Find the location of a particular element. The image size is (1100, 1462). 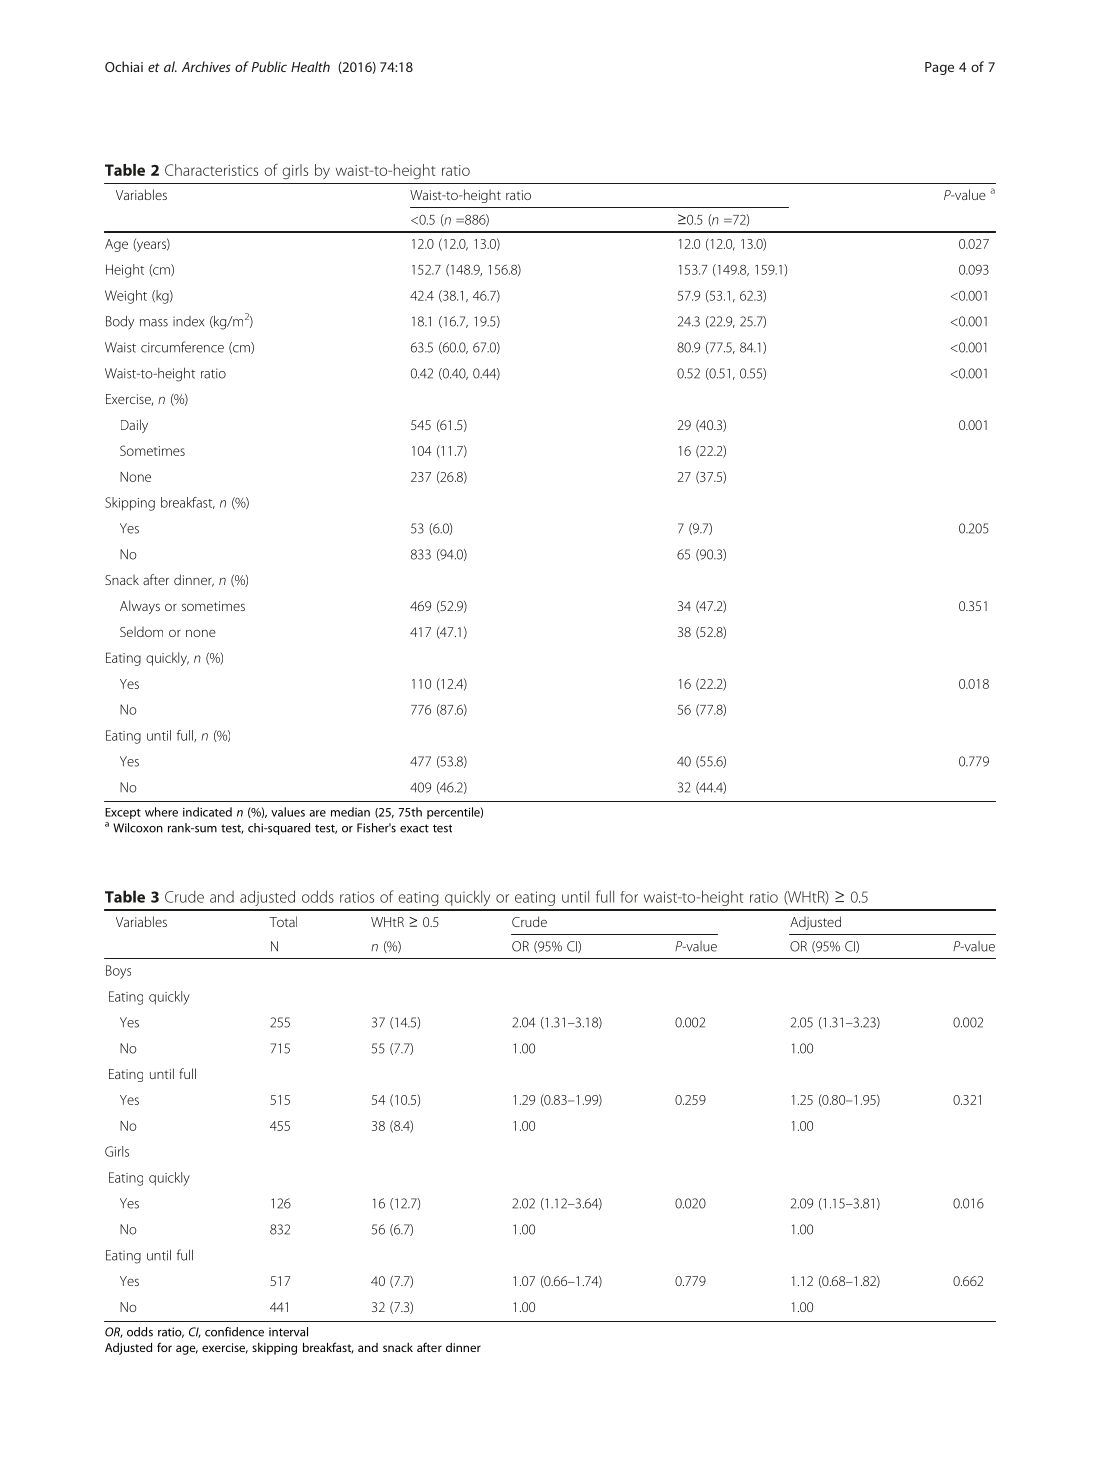

confidence is located at coordinates (234, 1332).
